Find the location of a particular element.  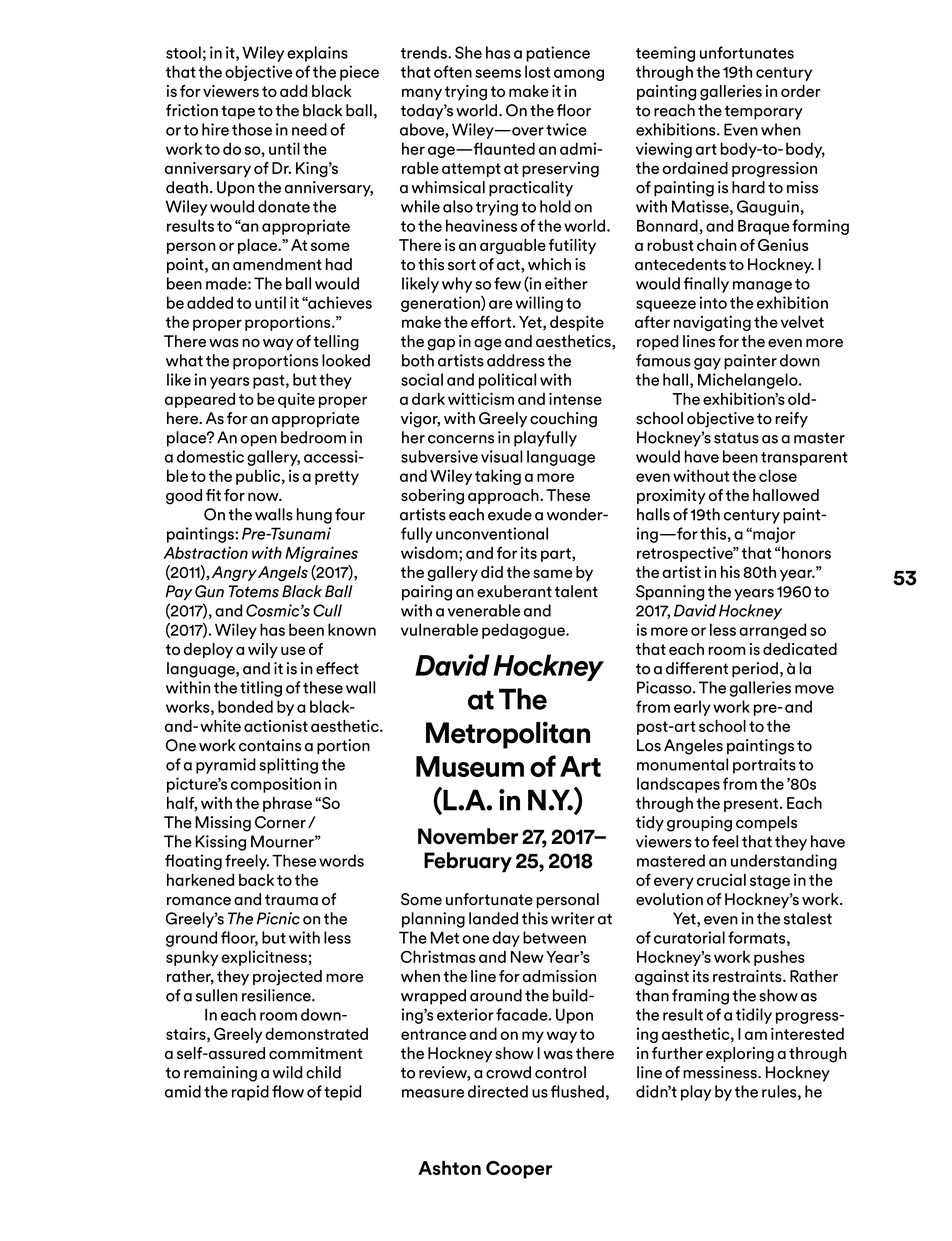

exuberant is located at coordinates (514, 591).
